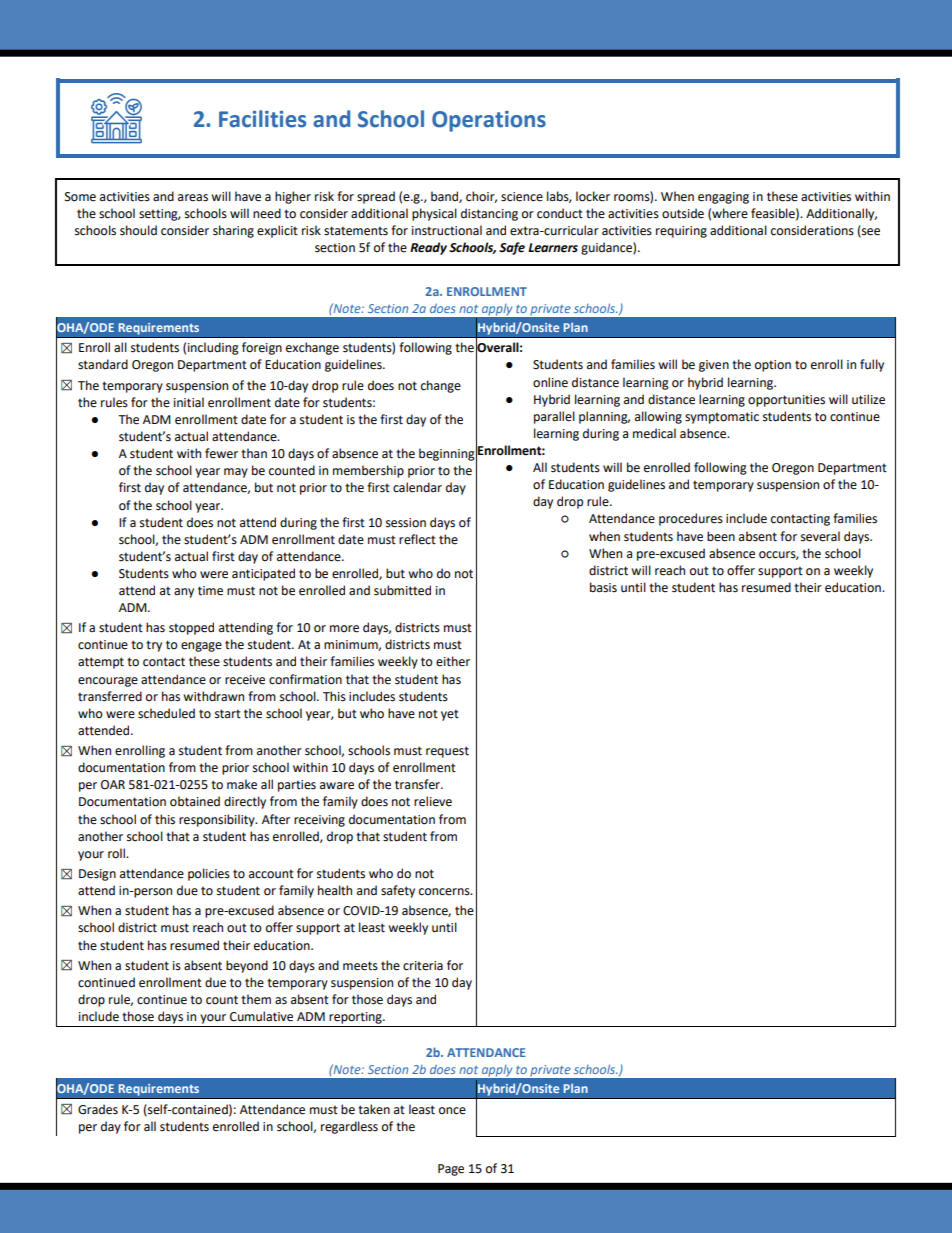 This image has width=952, height=1233. What do you see at coordinates (423, 966) in the image?
I see `criteria` at bounding box center [423, 966].
